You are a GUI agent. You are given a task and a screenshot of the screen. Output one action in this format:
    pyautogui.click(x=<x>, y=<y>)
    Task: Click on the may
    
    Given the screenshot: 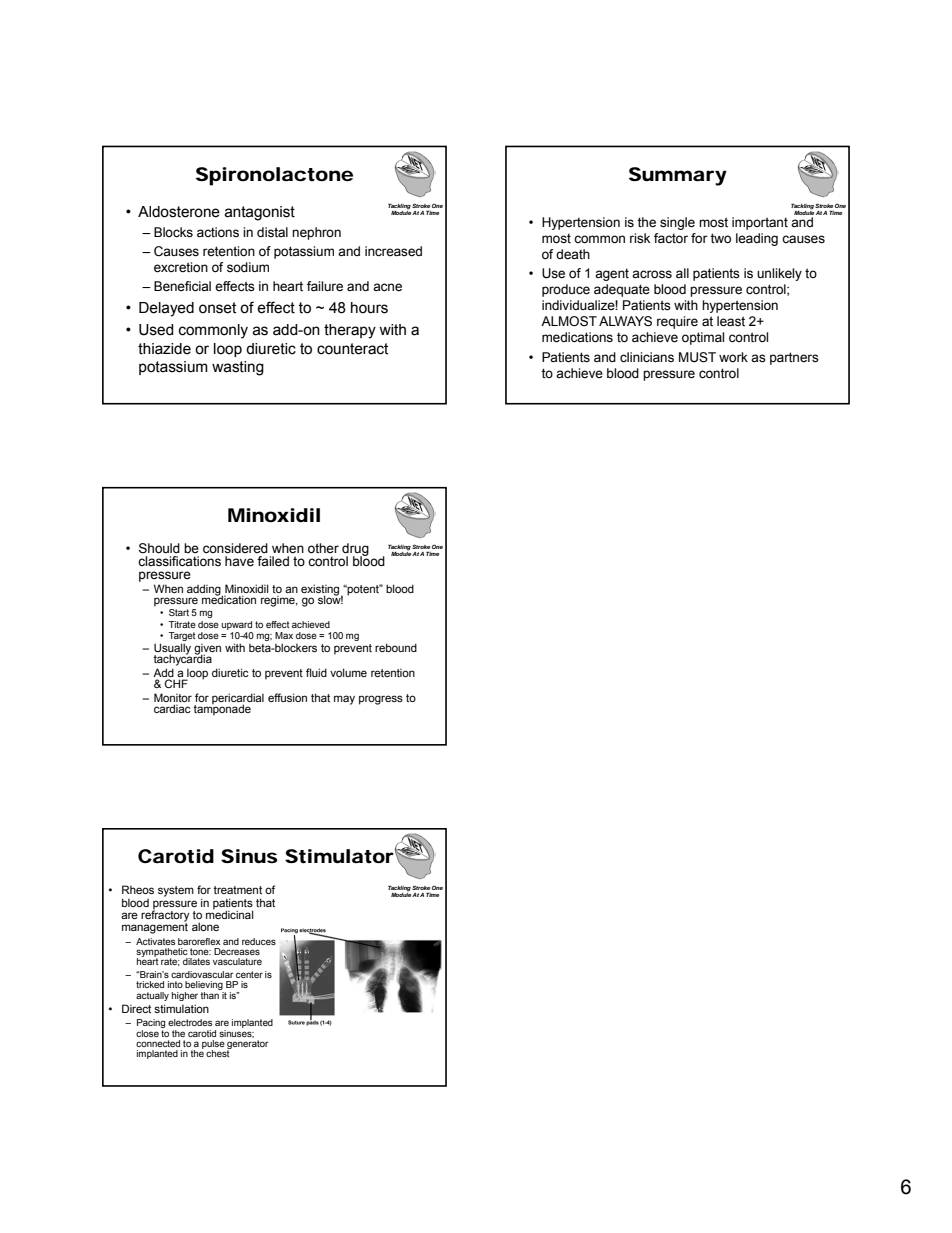 What is the action you would take?
    pyautogui.click(x=344, y=700)
